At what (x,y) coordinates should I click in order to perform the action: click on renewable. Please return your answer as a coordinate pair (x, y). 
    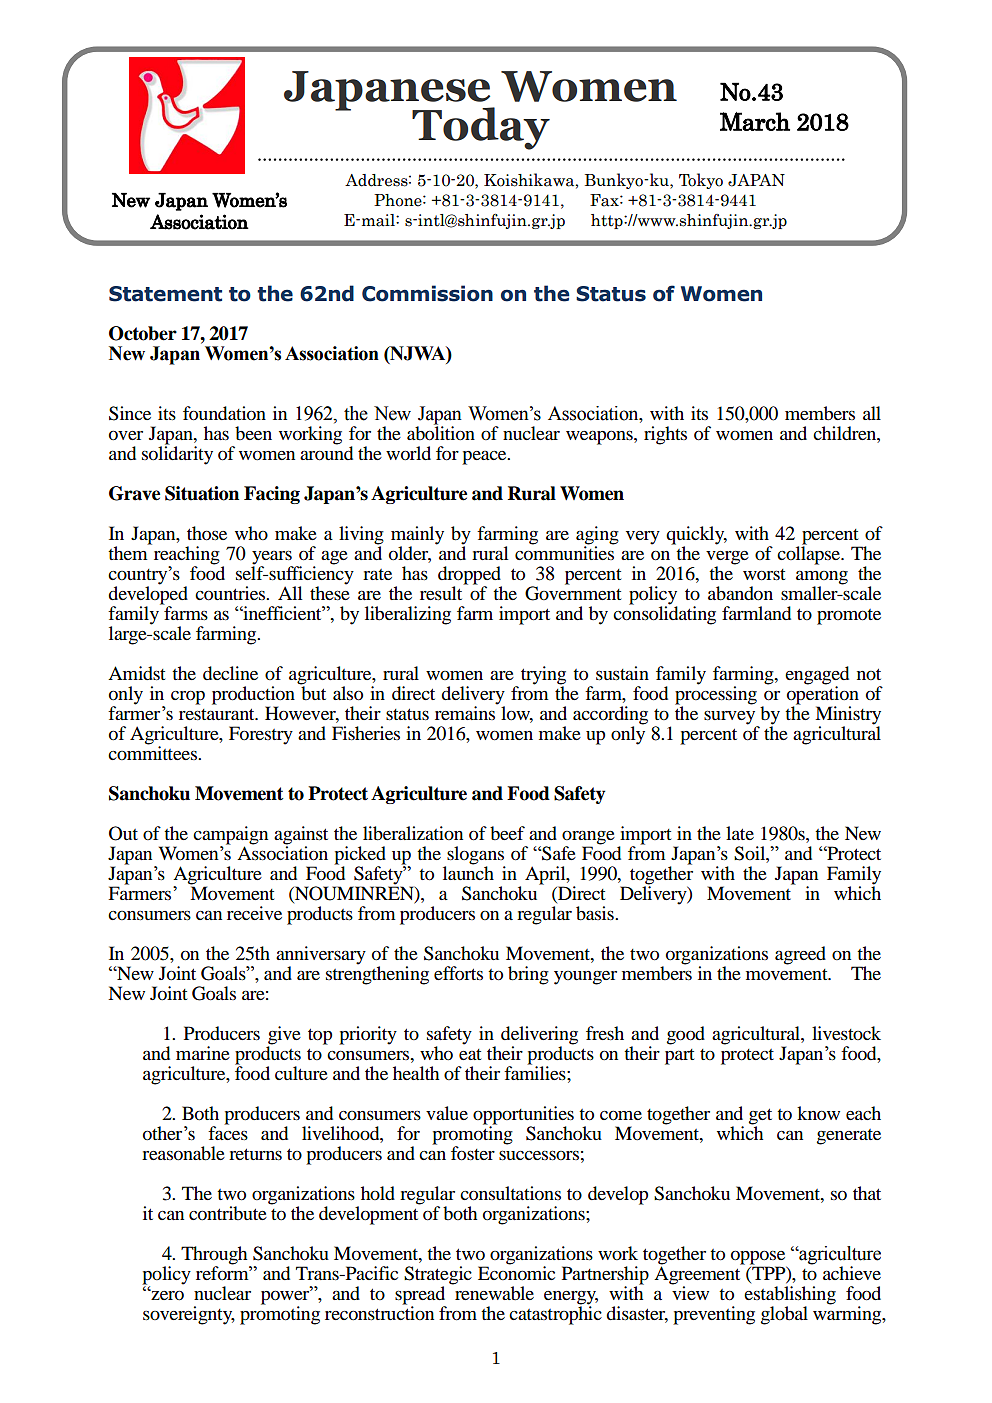
    Looking at the image, I should click on (493, 1292).
